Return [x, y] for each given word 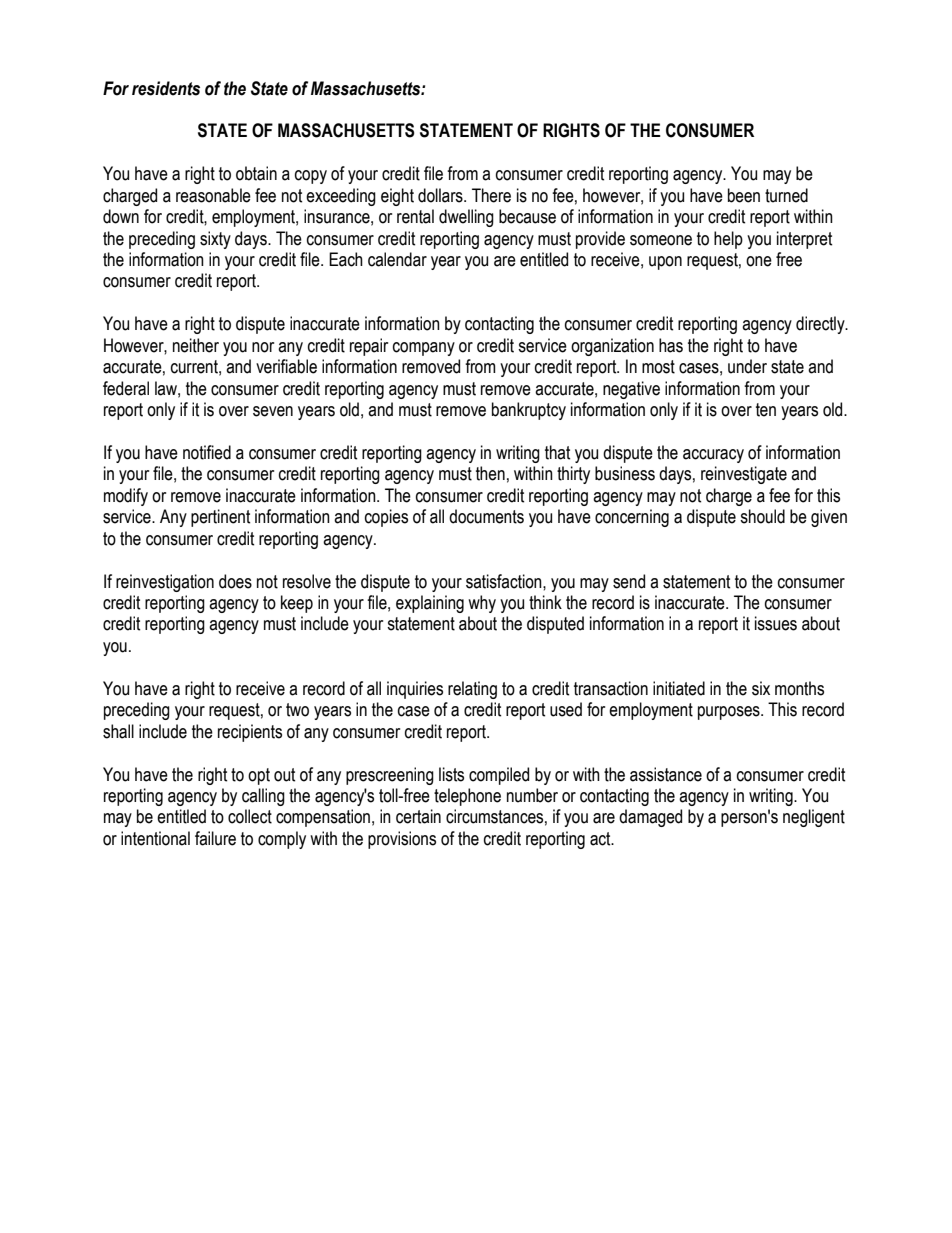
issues [776, 623]
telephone [467, 797]
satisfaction [505, 581]
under [747, 366]
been [744, 195]
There [491, 195]
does [235, 581]
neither [196, 345]
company [424, 349]
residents [166, 88]
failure [215, 838]
